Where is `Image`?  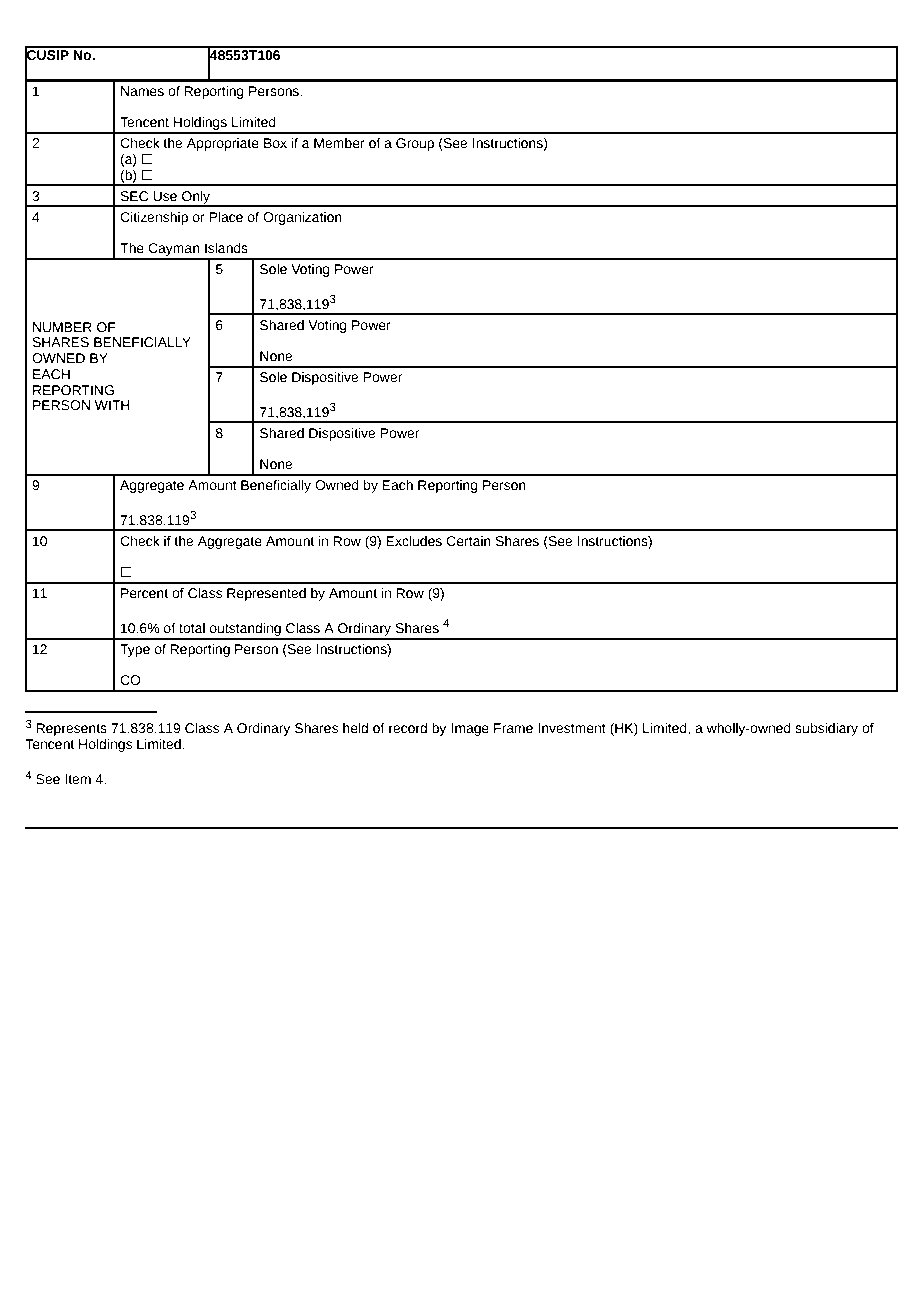
Image is located at coordinates (470, 729).
